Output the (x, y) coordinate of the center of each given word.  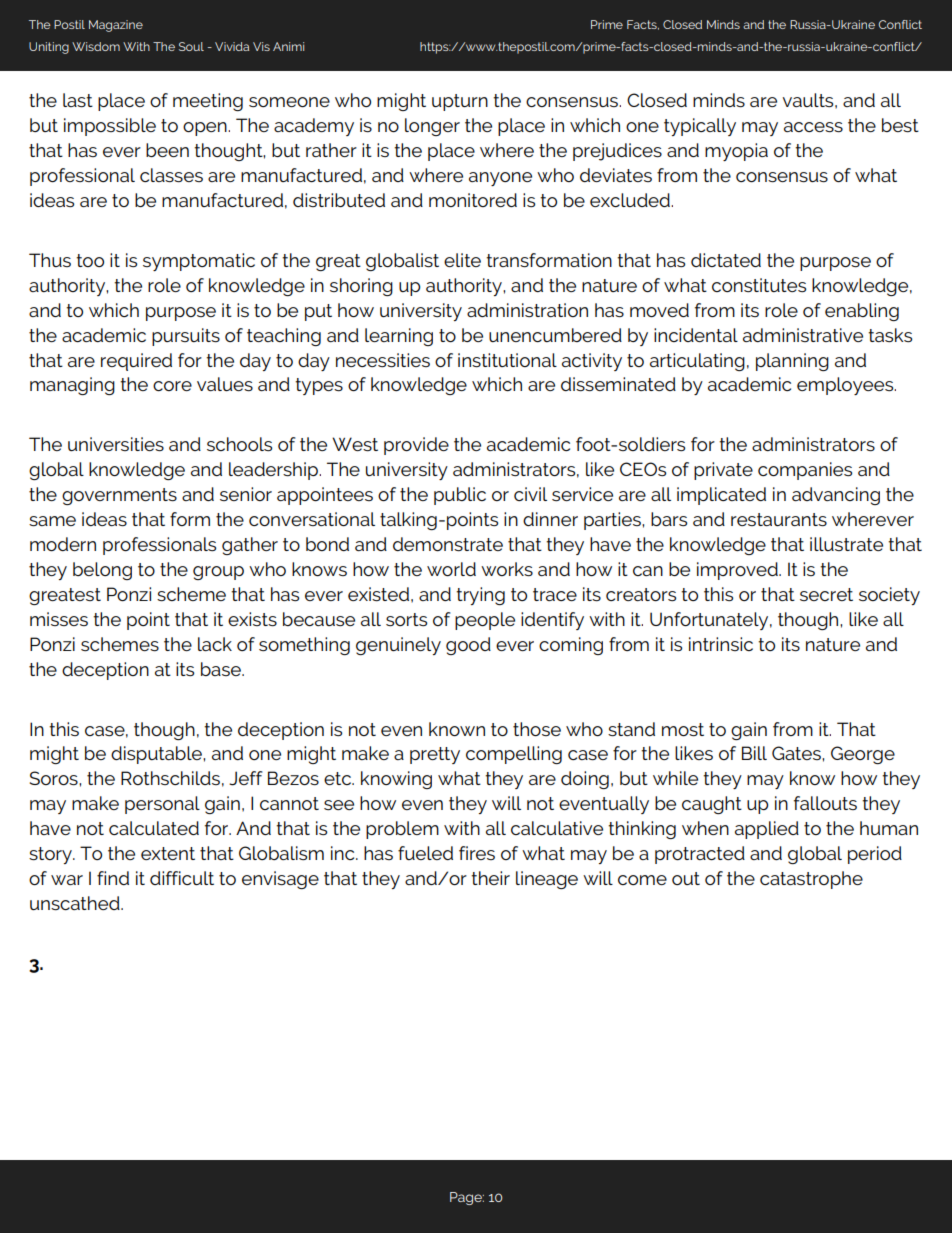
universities (116, 444)
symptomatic (199, 262)
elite (462, 260)
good (468, 646)
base (222, 669)
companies (805, 471)
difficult (182, 878)
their (490, 878)
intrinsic (721, 644)
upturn (460, 102)
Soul (191, 46)
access (813, 127)
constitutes (759, 285)
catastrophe (811, 880)
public (460, 496)
